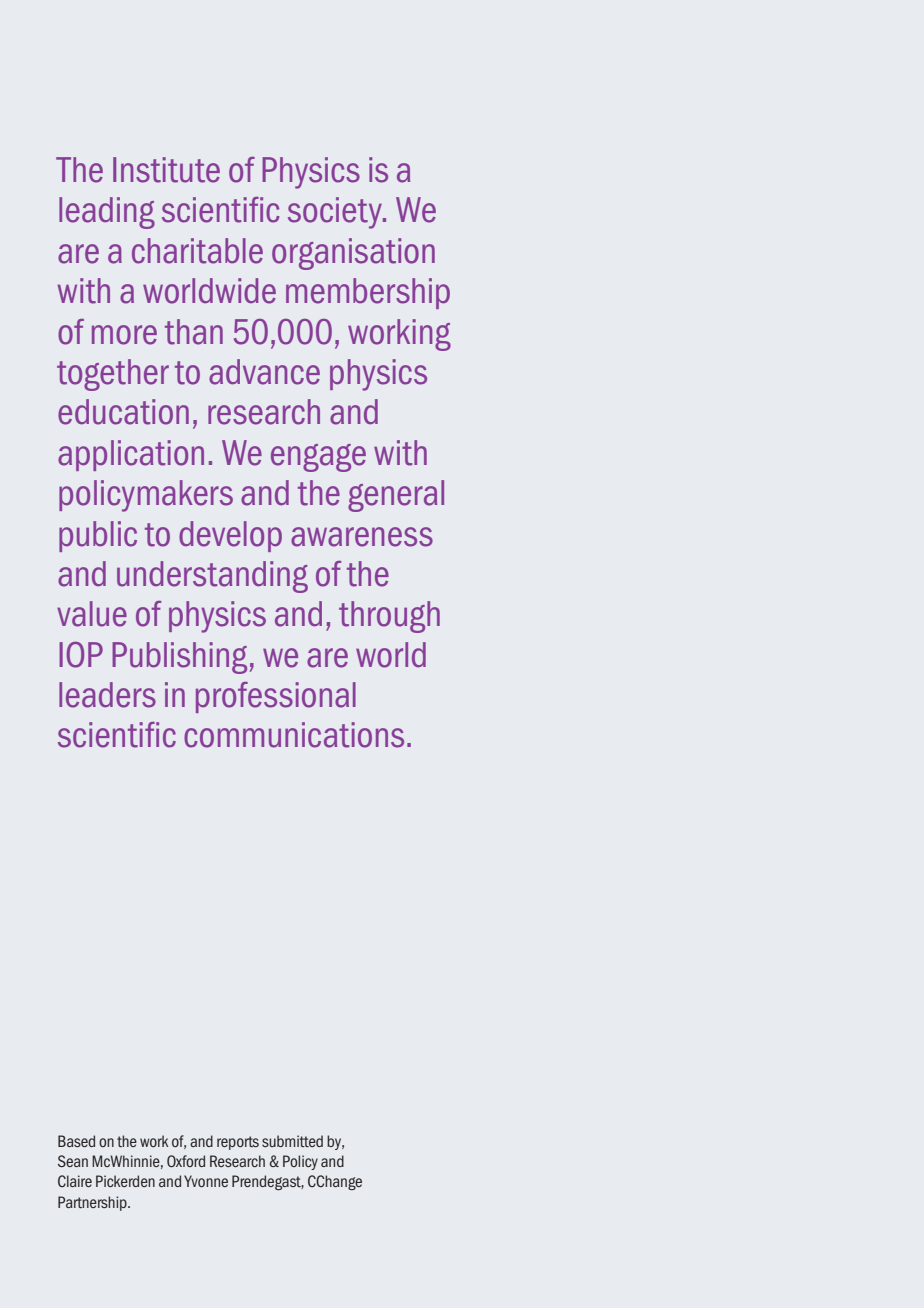  I want to click on leading, so click(107, 213).
